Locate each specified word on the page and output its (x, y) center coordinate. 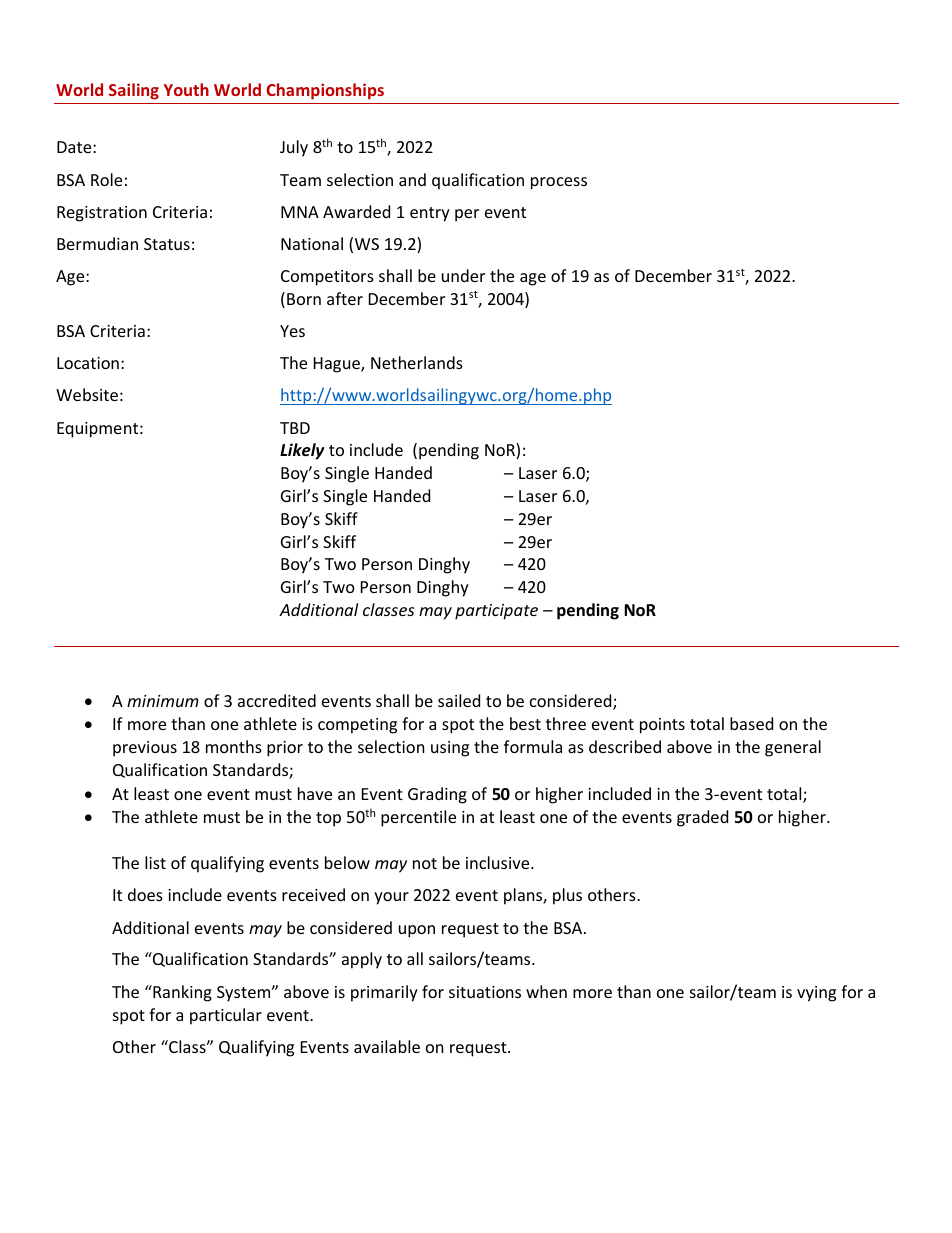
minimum (163, 701)
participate (496, 612)
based (751, 723)
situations (485, 992)
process (559, 183)
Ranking (181, 993)
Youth (186, 89)
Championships (325, 91)
